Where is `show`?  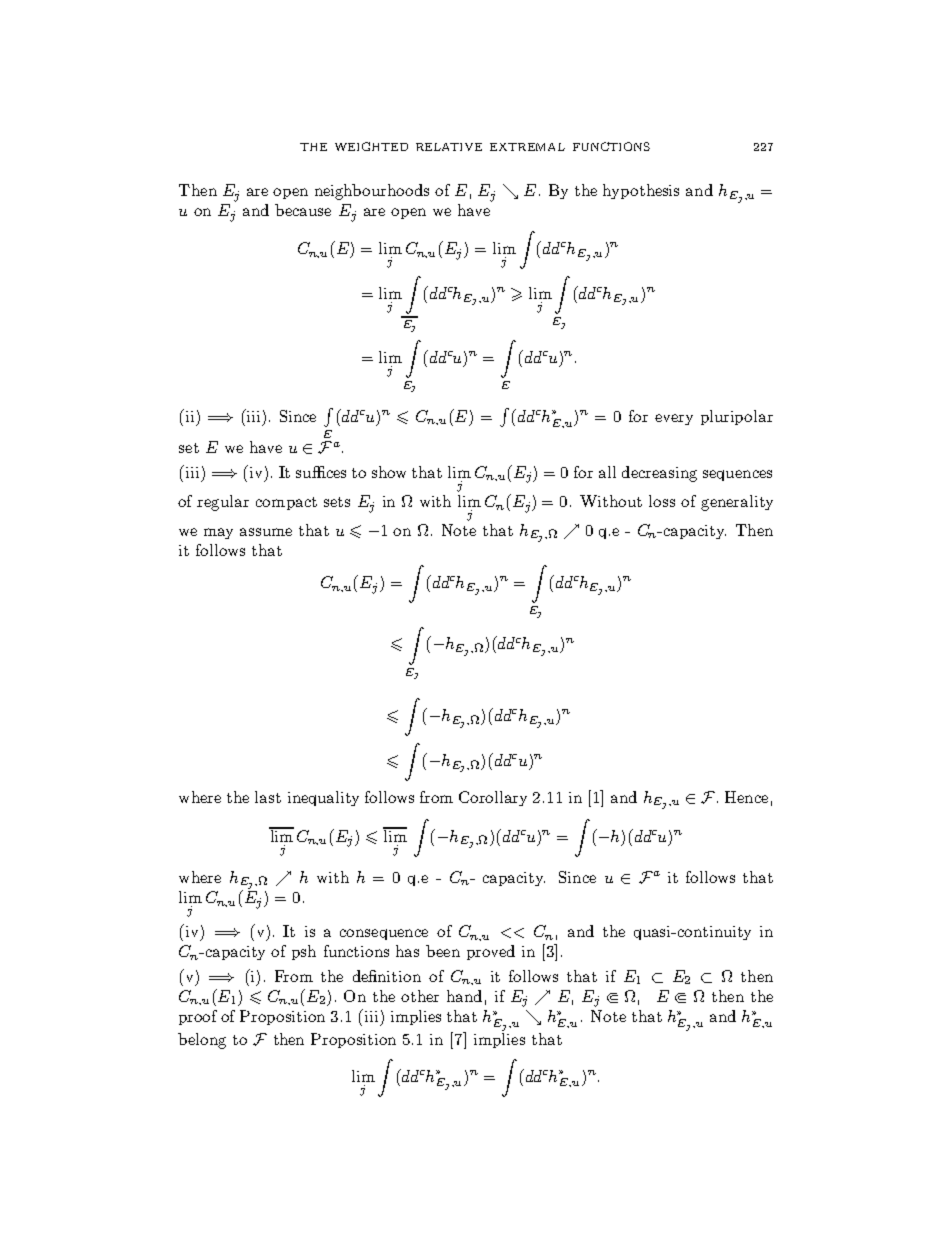 show is located at coordinates (389, 472).
